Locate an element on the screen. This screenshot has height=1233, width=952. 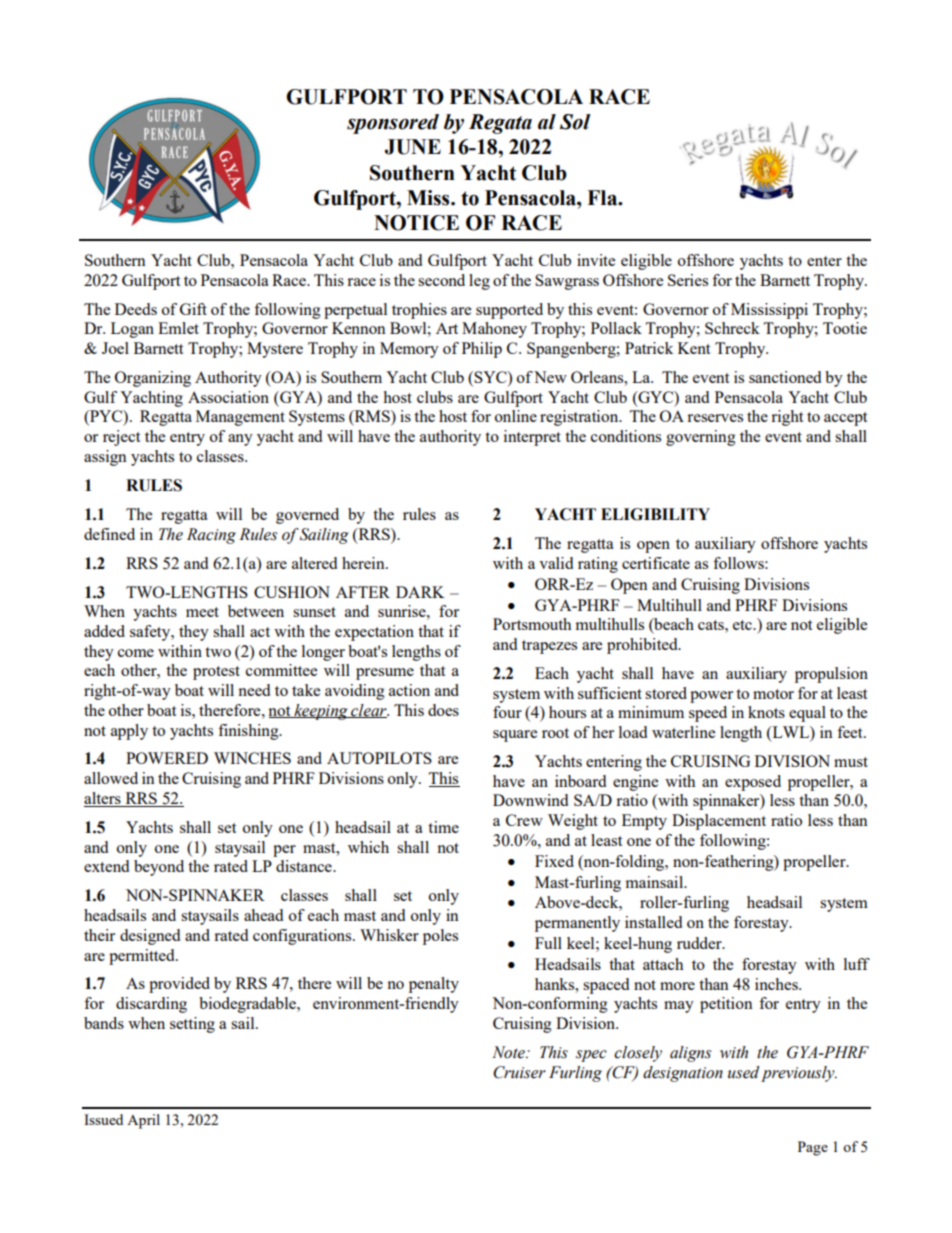
JUNE is located at coordinates (413, 147).
